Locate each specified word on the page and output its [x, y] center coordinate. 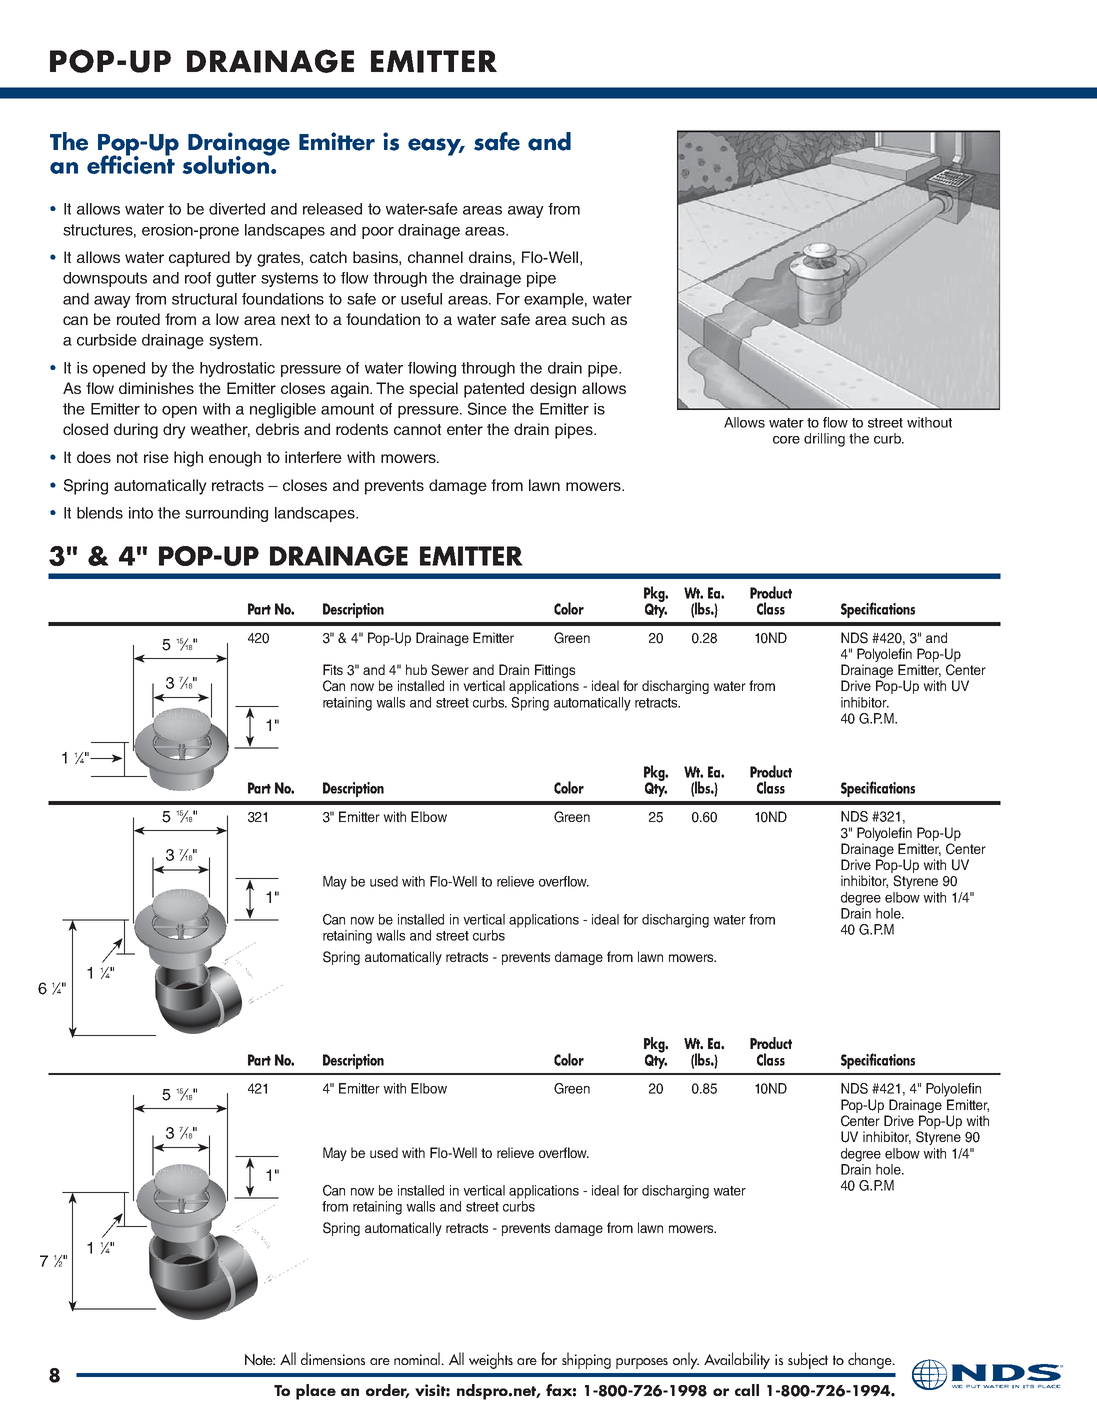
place [316, 1392]
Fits [333, 669]
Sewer [450, 670]
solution [226, 163]
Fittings [554, 672]
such [588, 319]
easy [436, 147]
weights [491, 1360]
